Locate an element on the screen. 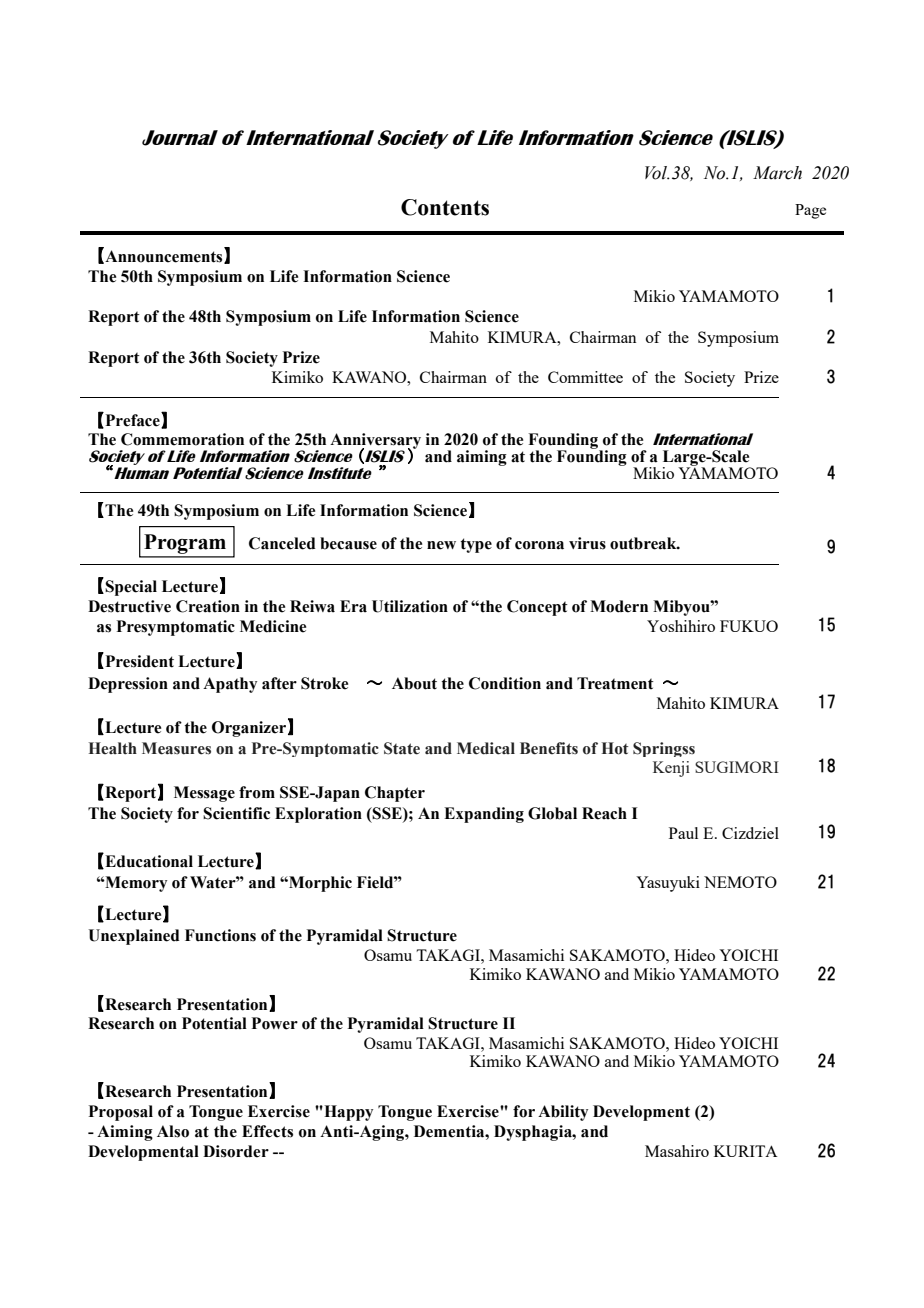 The width and height of the screenshot is (924, 1308). Also is located at coordinates (173, 1131).
